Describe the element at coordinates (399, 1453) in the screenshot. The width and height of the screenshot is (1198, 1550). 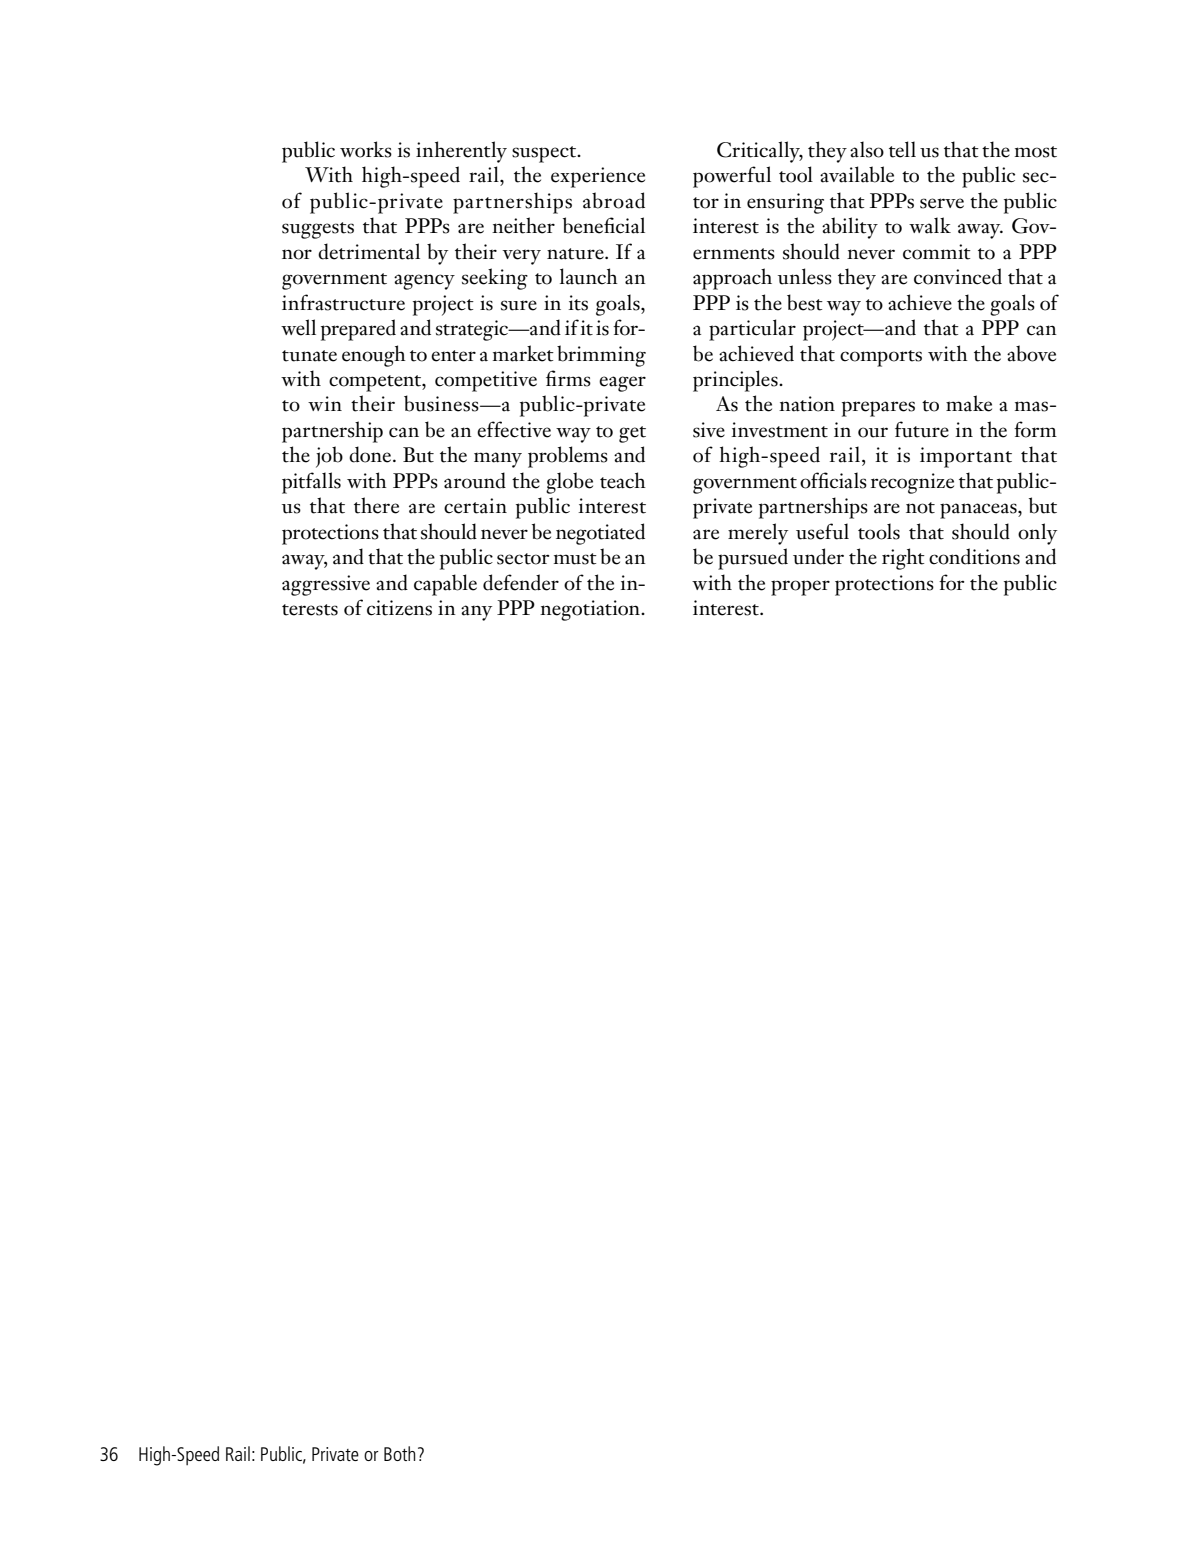
I see `Both` at that location.
